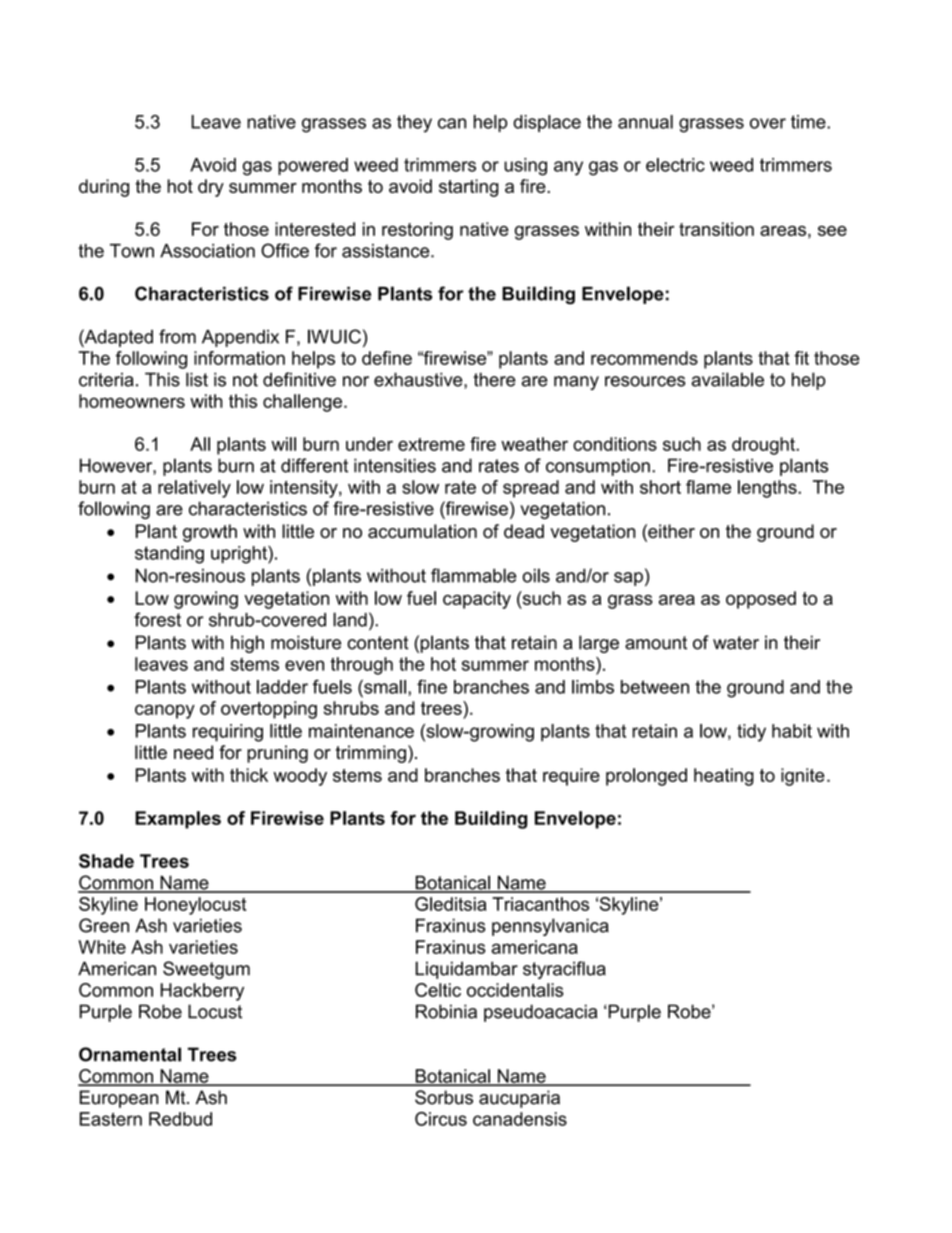 The image size is (952, 1233). I want to click on Sorbus, so click(444, 1097).
